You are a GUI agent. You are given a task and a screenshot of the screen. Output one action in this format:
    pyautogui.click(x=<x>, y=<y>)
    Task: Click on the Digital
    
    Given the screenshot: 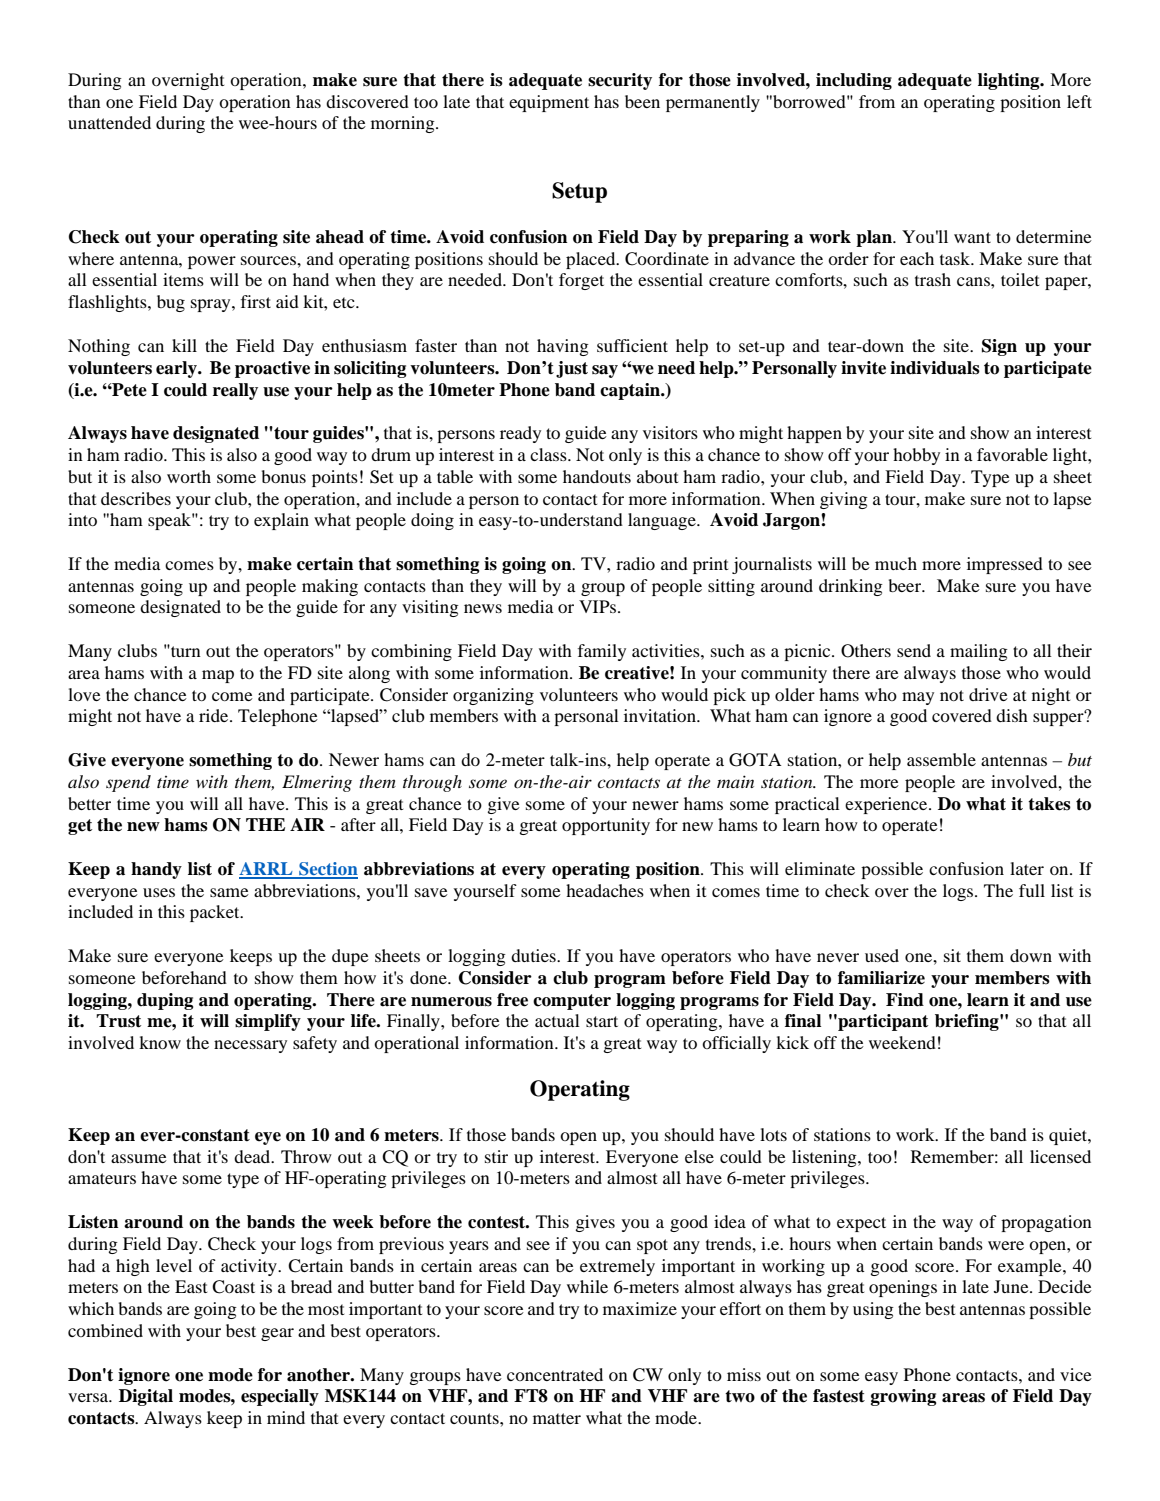 What is the action you would take?
    pyautogui.click(x=146, y=1397)
